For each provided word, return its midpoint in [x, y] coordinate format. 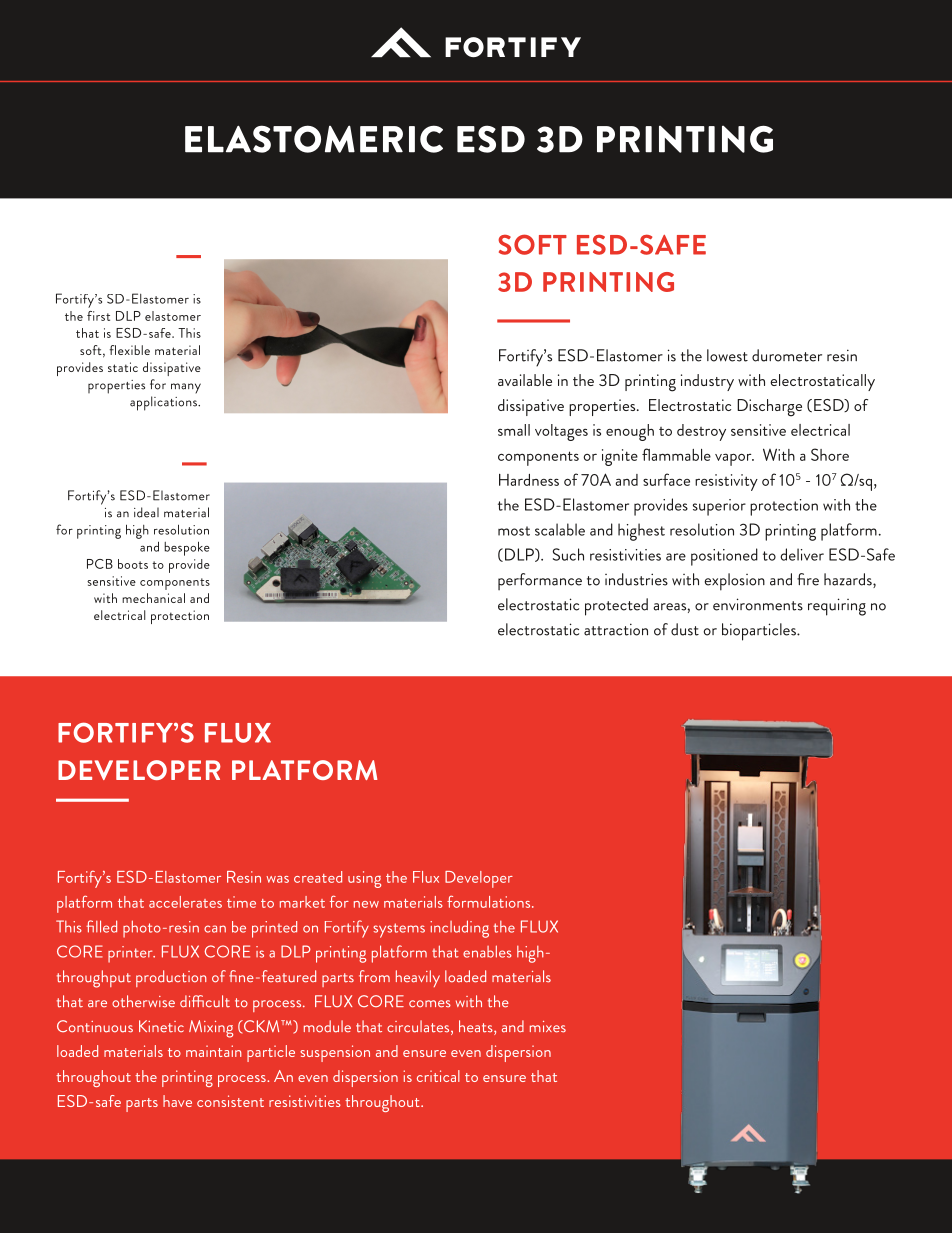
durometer [787, 355]
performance [540, 581]
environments [758, 604]
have [177, 1101]
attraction [616, 629]
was [277, 879]
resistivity [726, 482]
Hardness [529, 480]
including [459, 929]
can [215, 929]
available [525, 380]
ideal [146, 512]
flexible [129, 350]
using [364, 879]
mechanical [153, 598]
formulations [490, 901]
